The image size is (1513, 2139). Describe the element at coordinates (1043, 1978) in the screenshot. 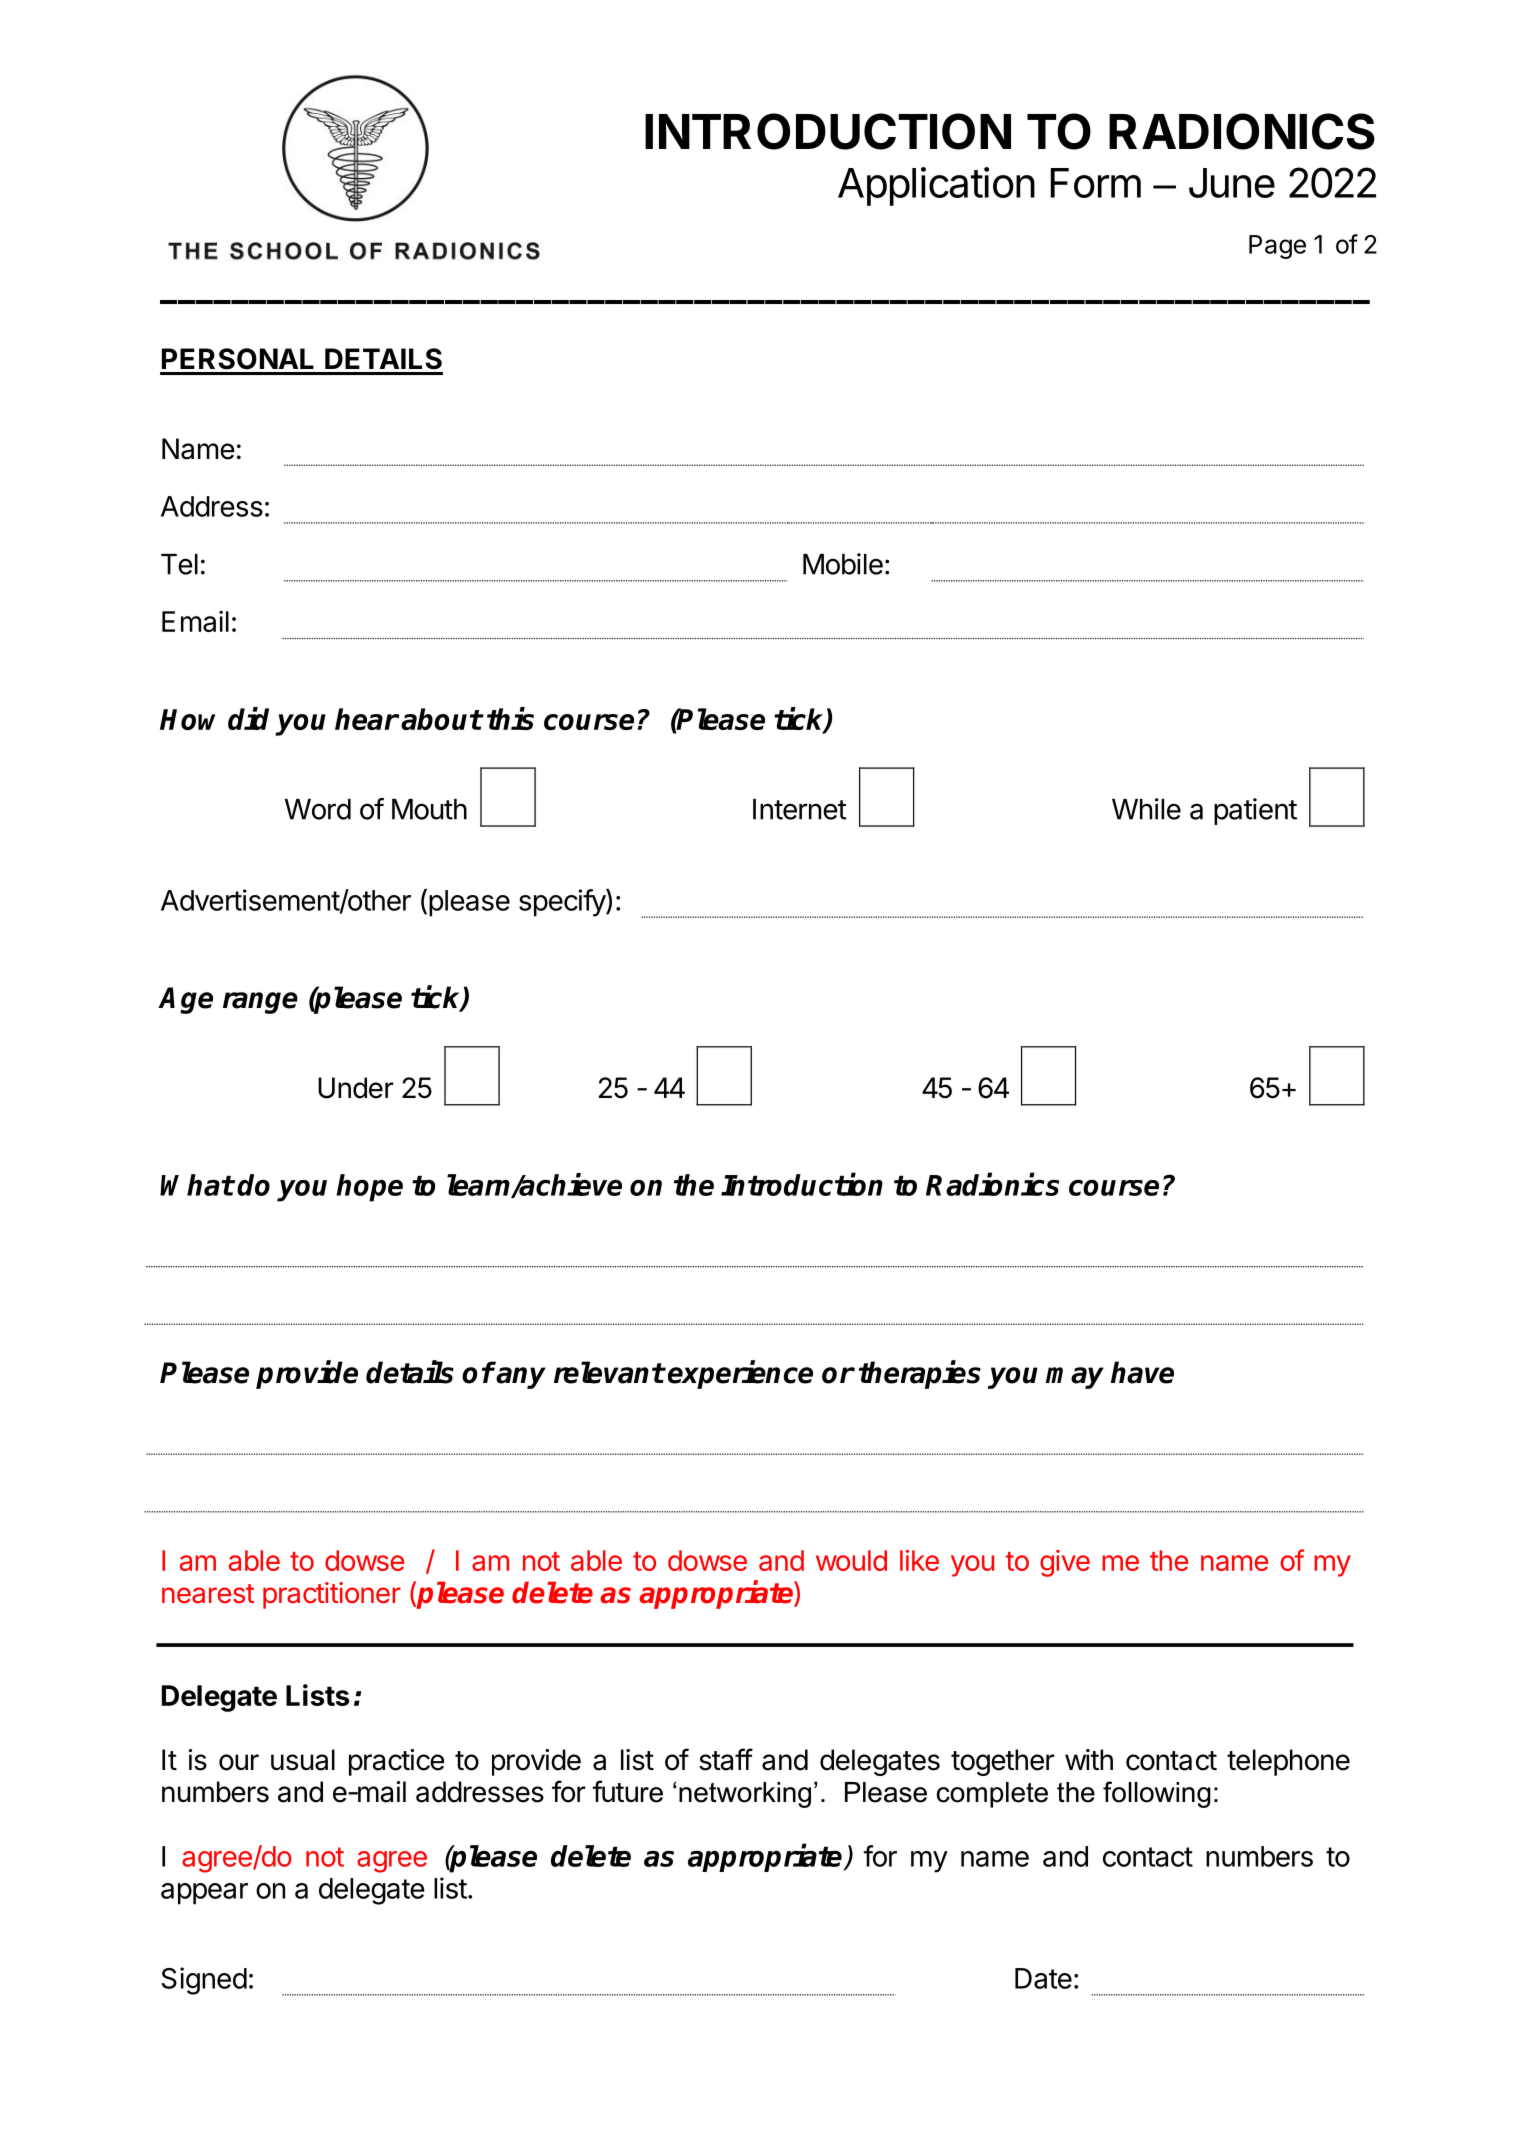

I see `Date` at that location.
